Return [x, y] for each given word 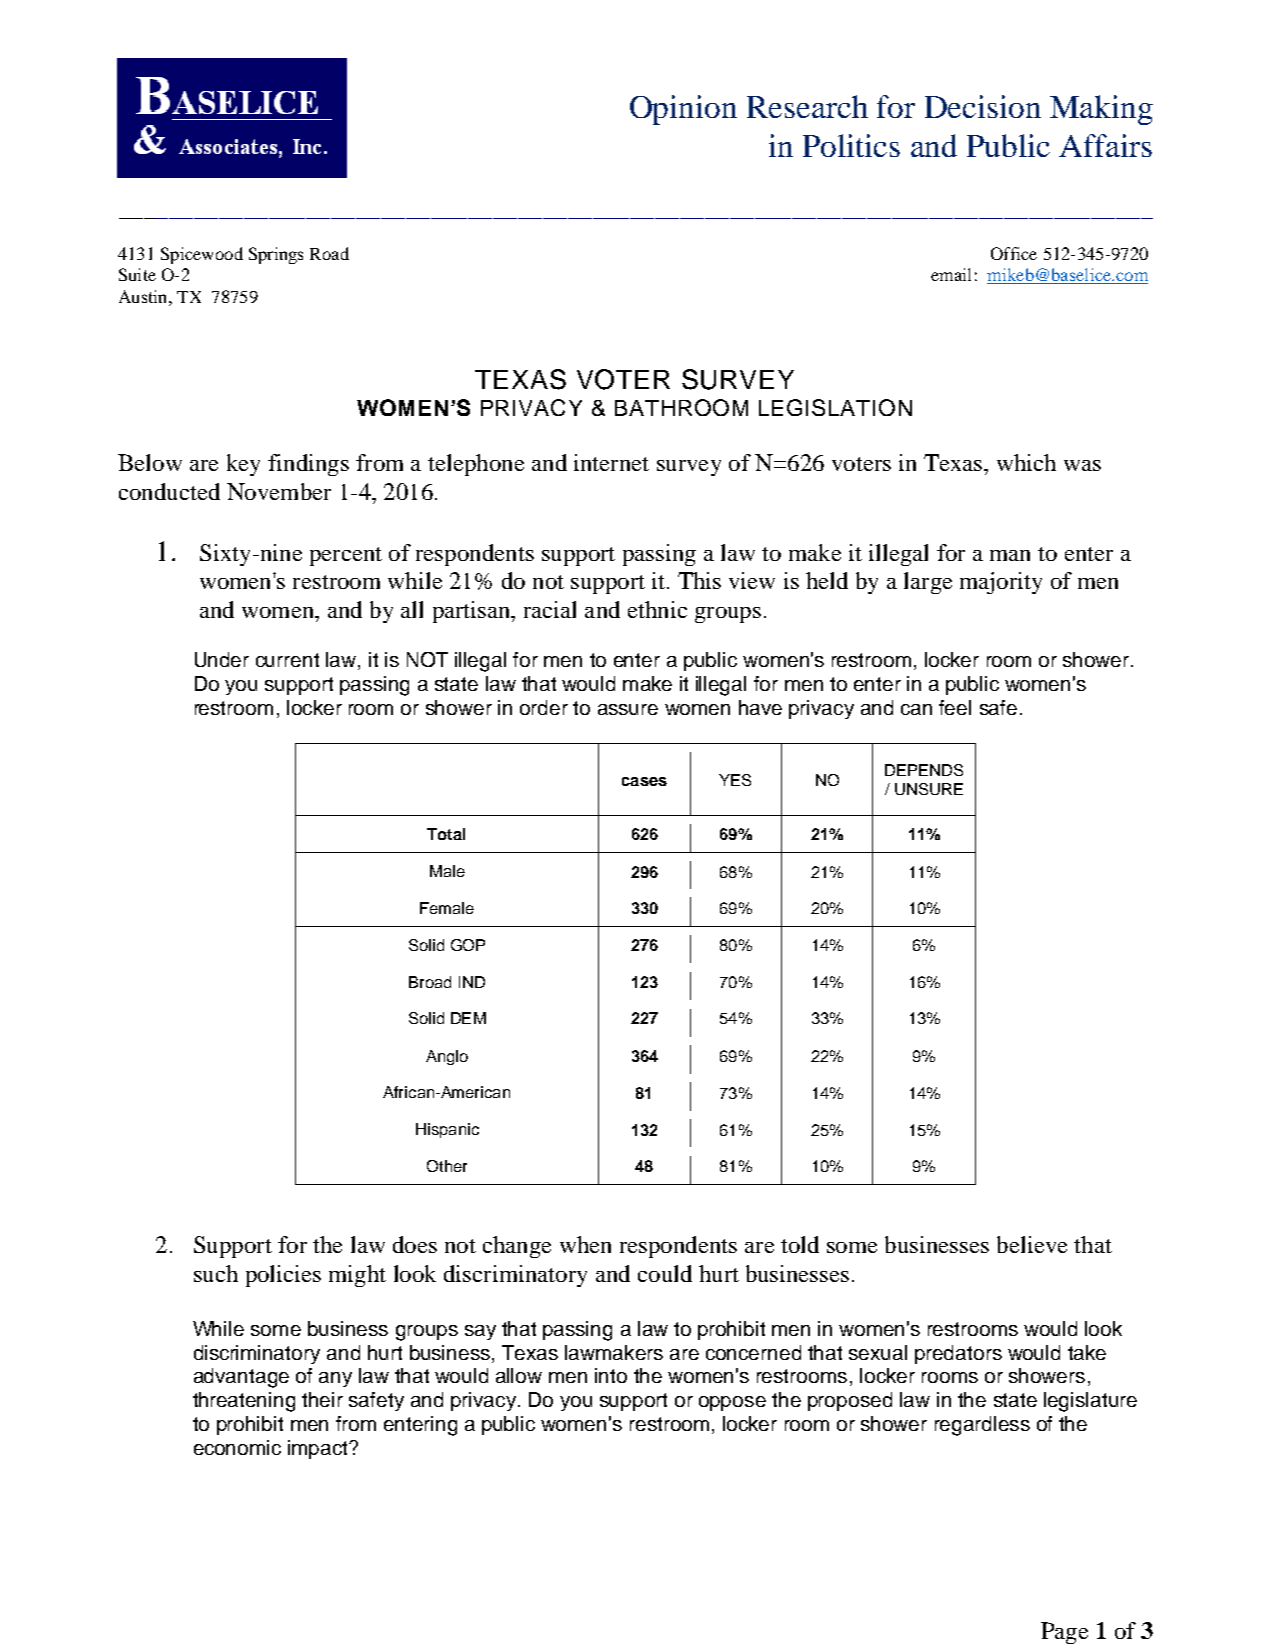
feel [955, 707]
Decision [983, 106]
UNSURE [929, 789]
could [665, 1273]
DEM [468, 1018]
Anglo [447, 1057]
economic [237, 1447]
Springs [276, 255]
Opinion [683, 110]
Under [222, 659]
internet [611, 462]
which [1026, 462]
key [243, 465]
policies [283, 1276]
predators [958, 1354]
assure [628, 709]
